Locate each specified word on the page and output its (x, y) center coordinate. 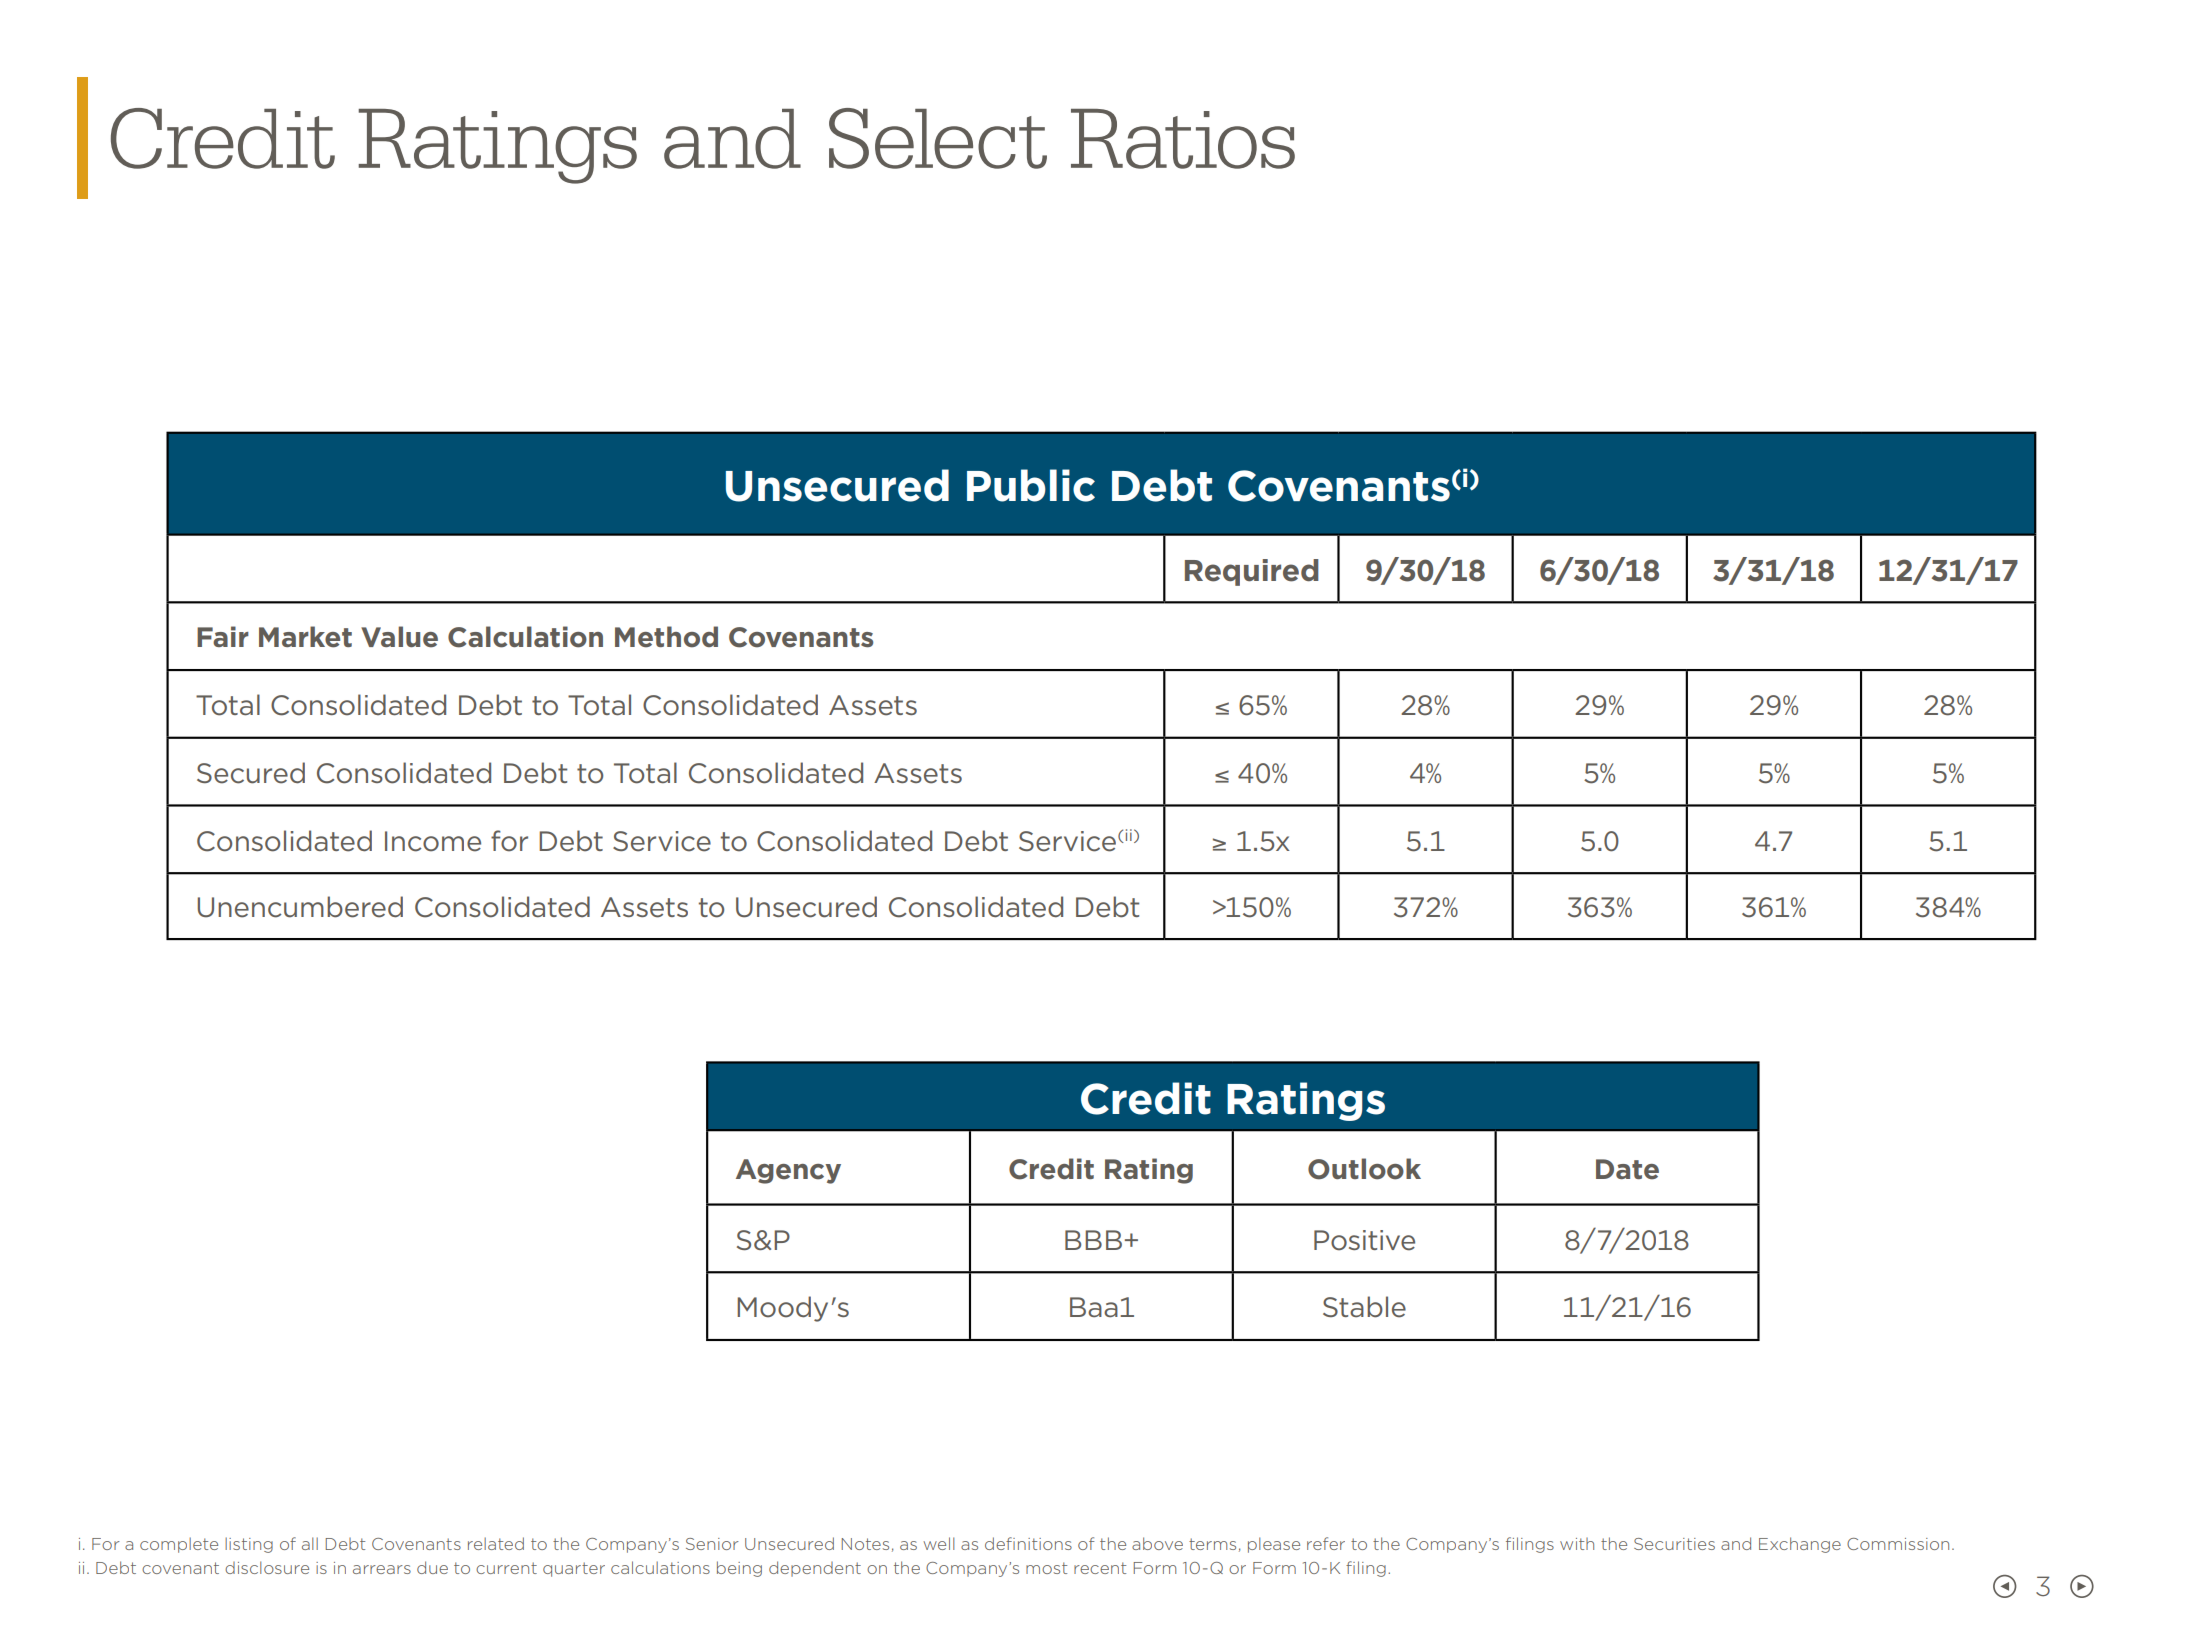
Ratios (1183, 139)
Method (666, 637)
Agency (788, 1171)
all (310, 1543)
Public (1031, 485)
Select (938, 138)
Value (399, 637)
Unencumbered (300, 907)
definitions (1028, 1543)
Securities (1674, 1544)
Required (1252, 572)
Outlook (1364, 1169)
